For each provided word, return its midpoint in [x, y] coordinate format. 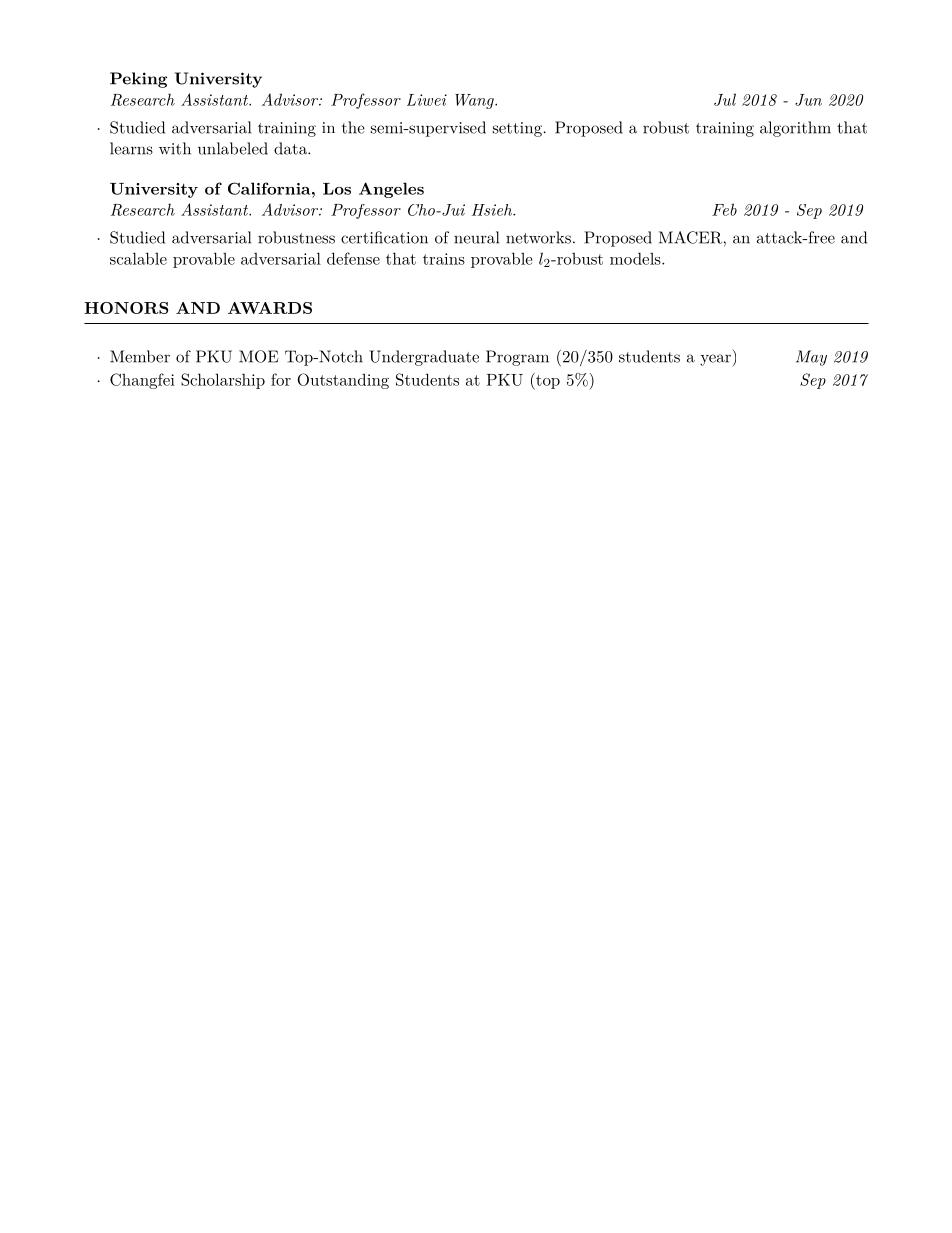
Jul [725, 99]
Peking [138, 80]
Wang [475, 101]
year [715, 360]
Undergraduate [424, 358]
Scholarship [223, 381]
